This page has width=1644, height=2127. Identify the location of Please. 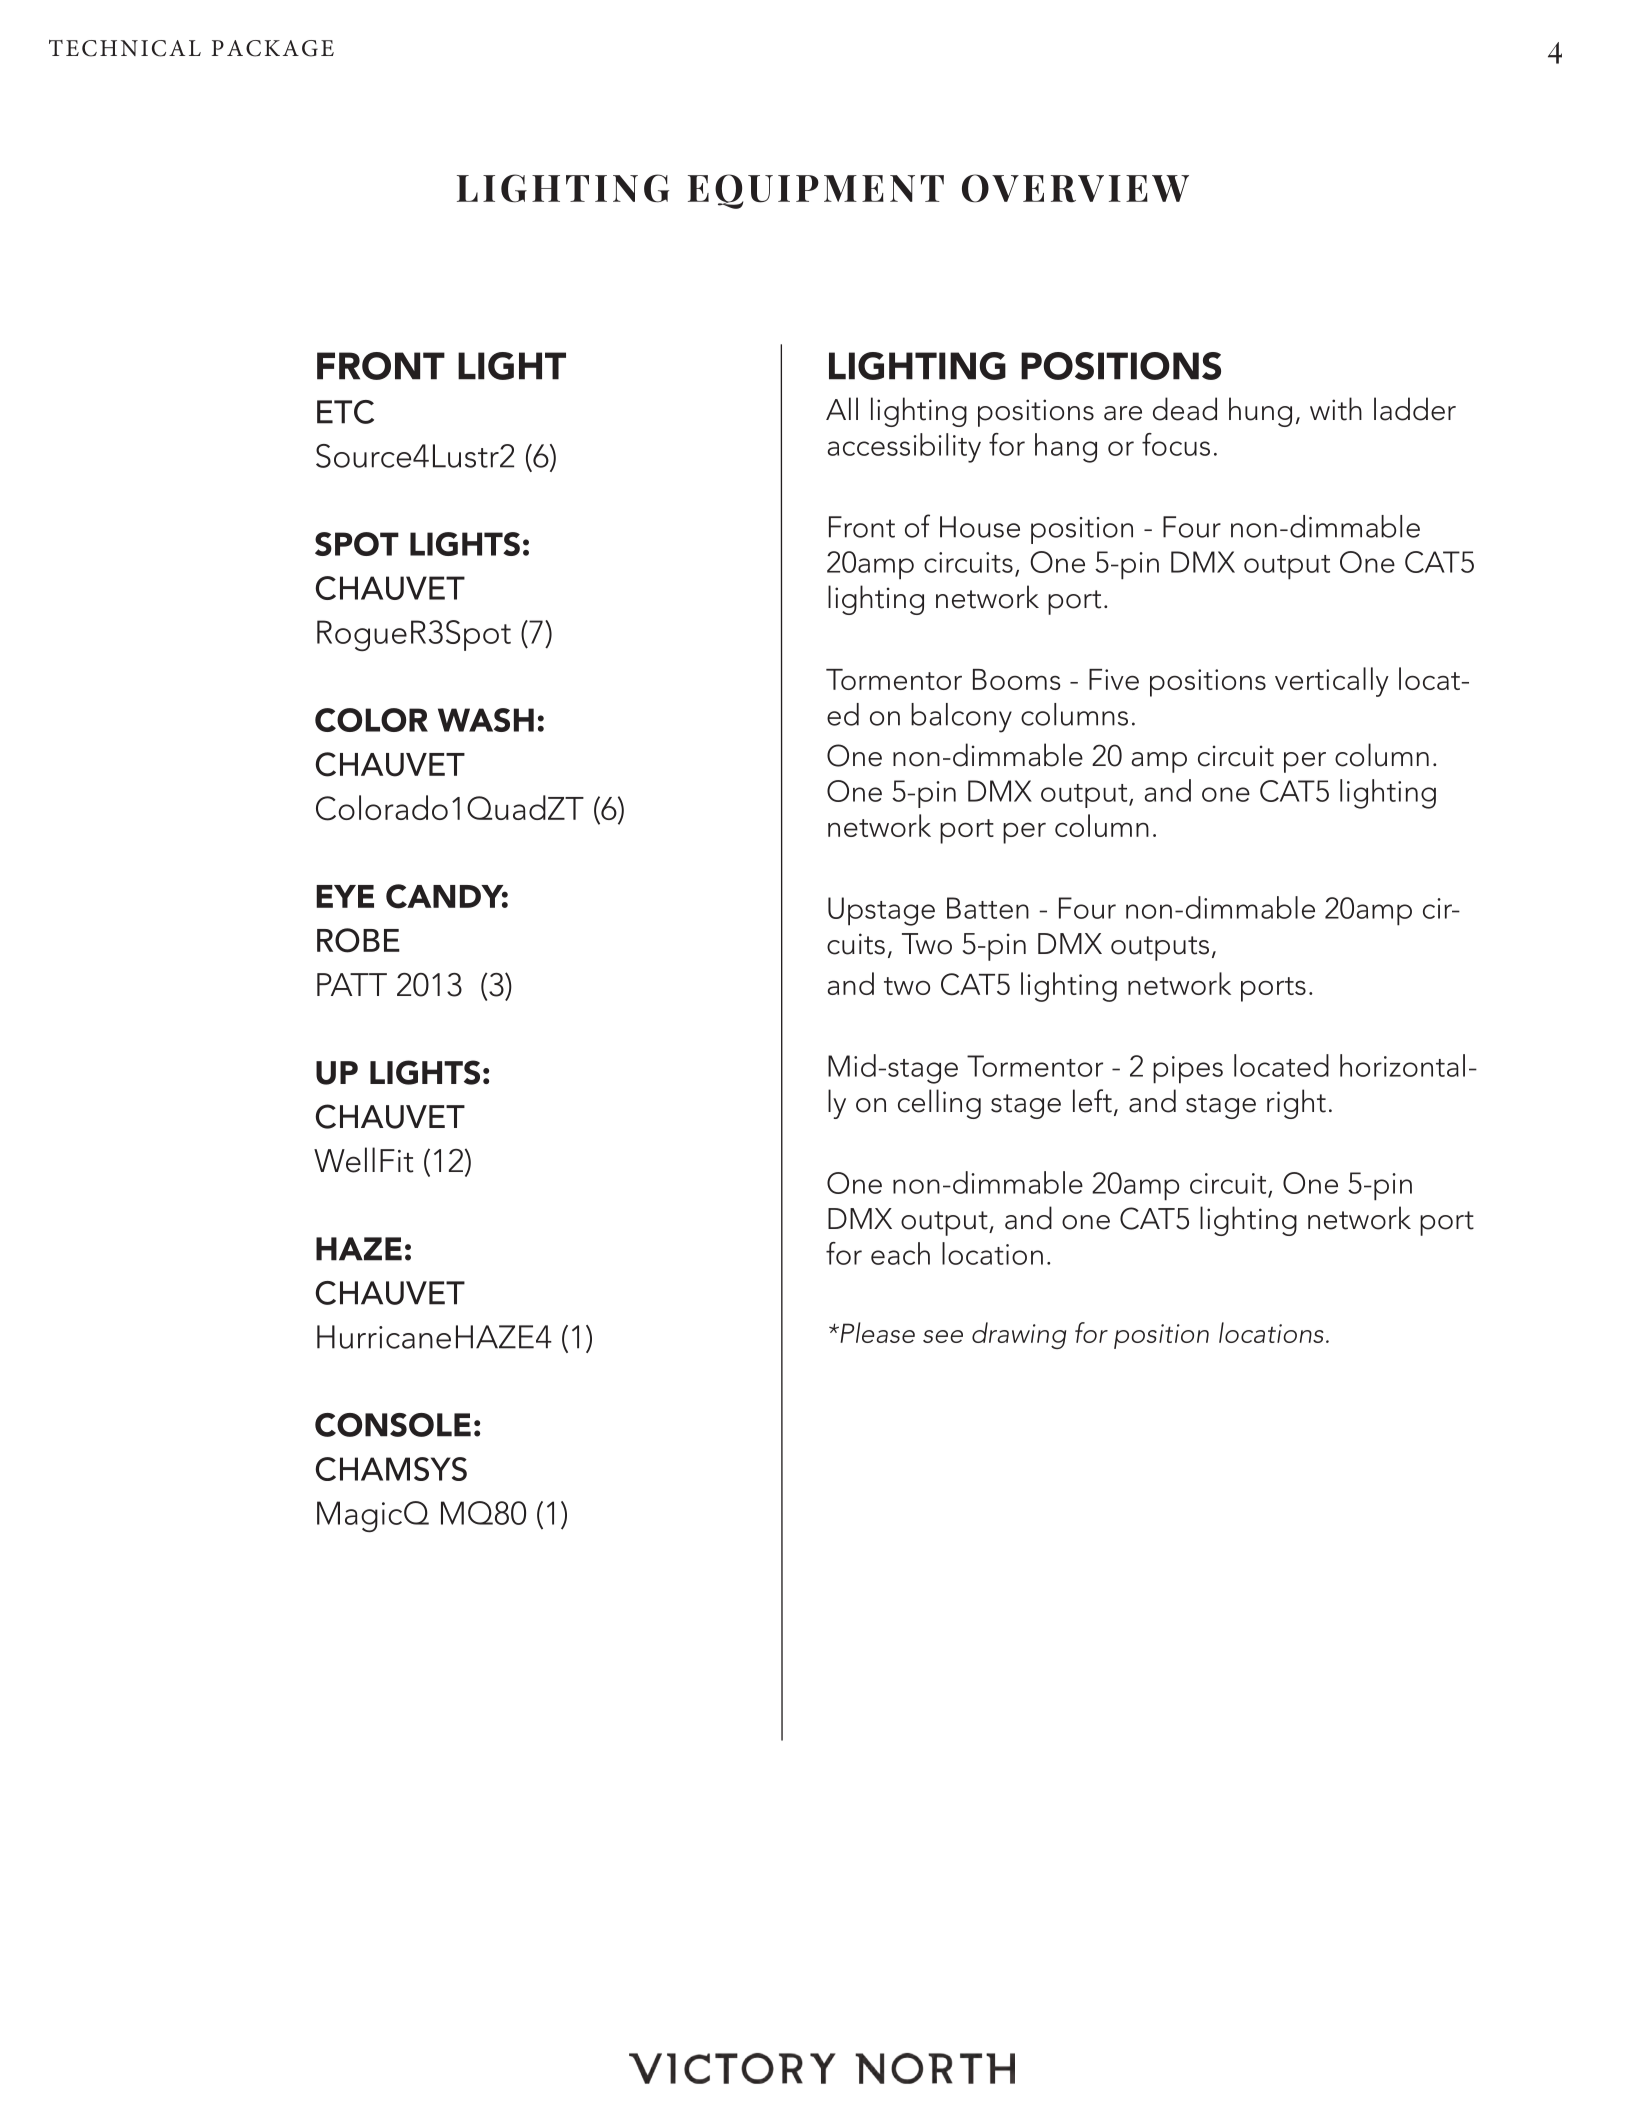
(876, 1332).
